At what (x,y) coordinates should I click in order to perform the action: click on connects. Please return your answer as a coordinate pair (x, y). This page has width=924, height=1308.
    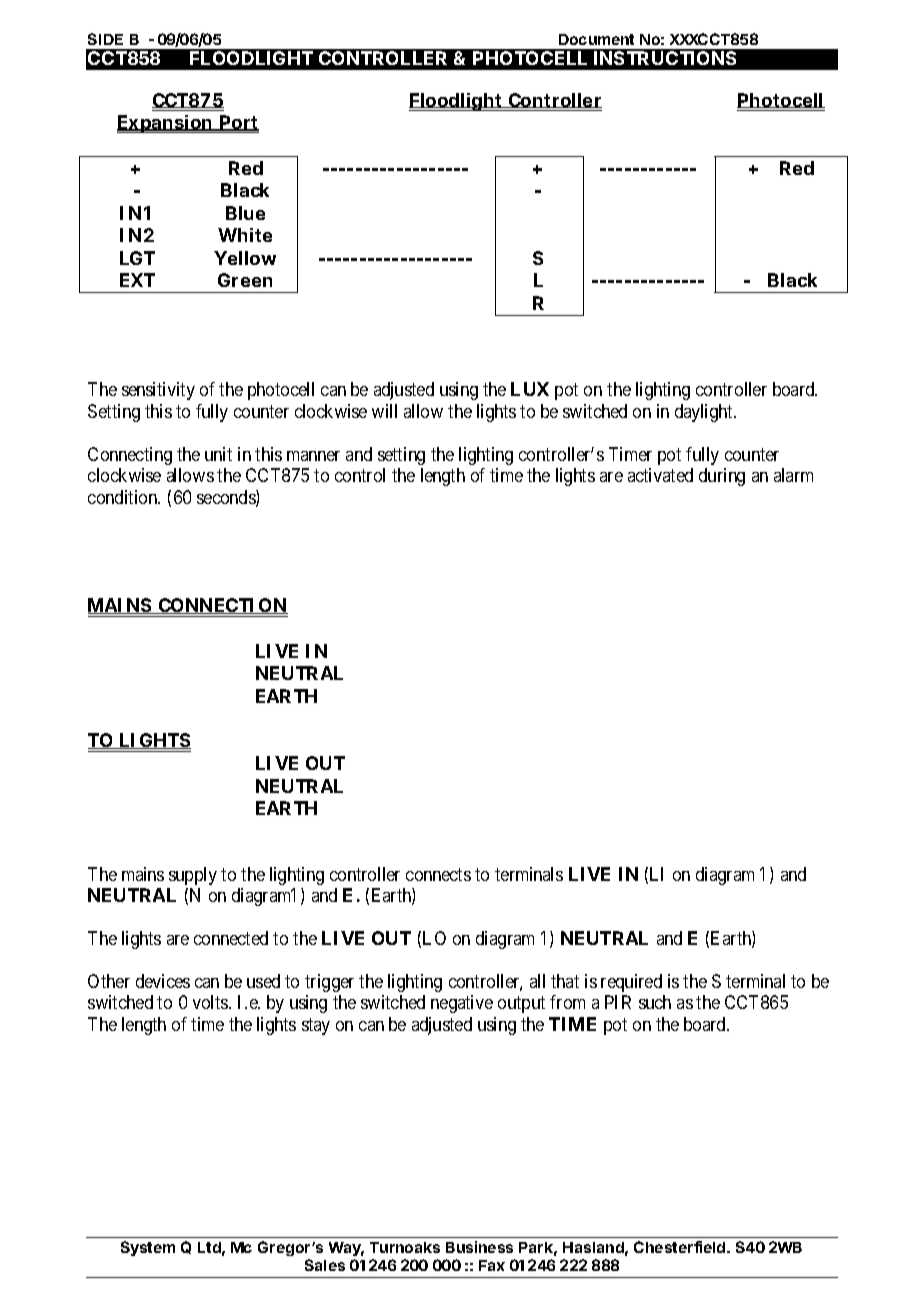
    Looking at the image, I should click on (438, 874).
